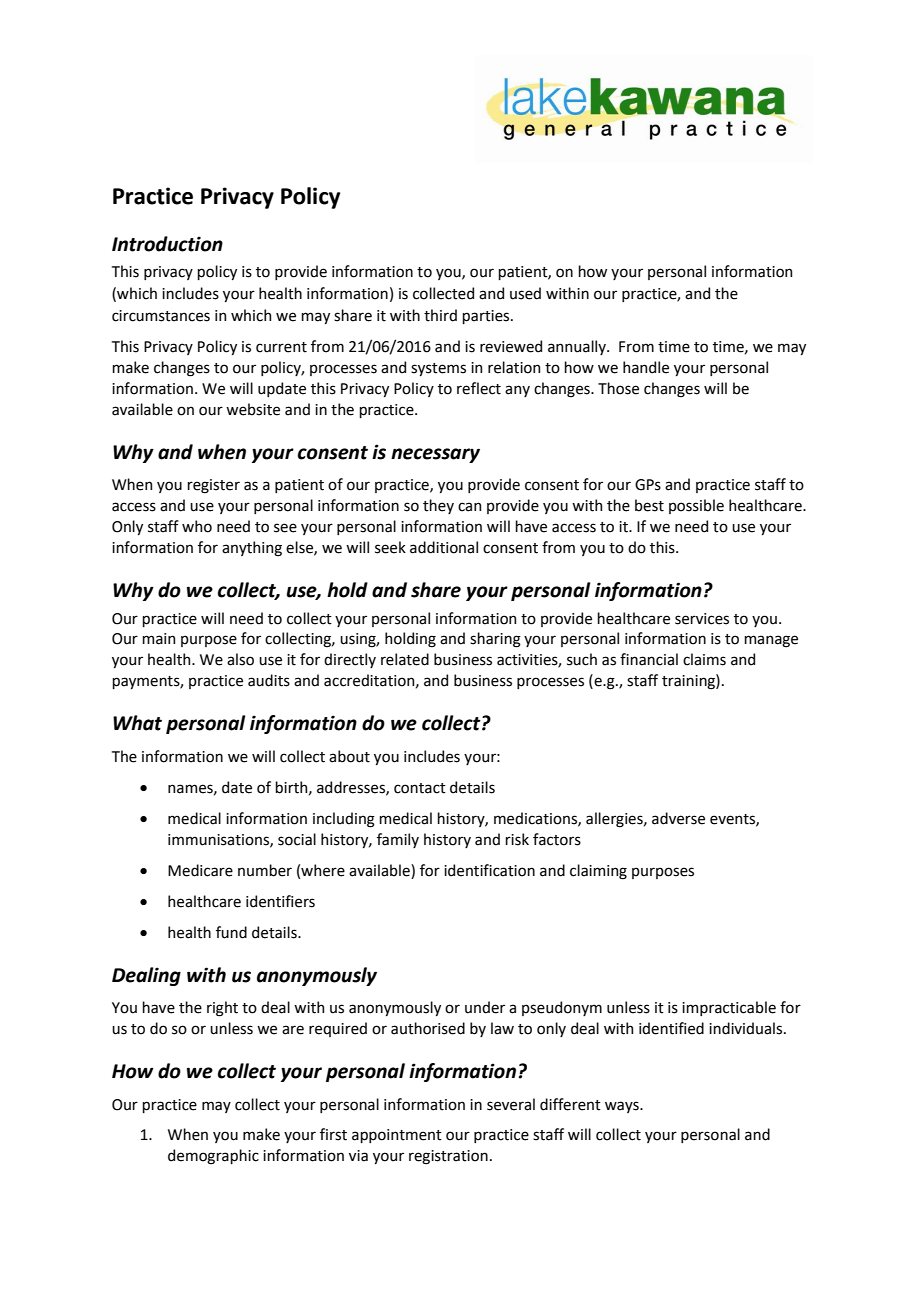  What do you see at coordinates (440, 315) in the screenshot?
I see `third` at bounding box center [440, 315].
